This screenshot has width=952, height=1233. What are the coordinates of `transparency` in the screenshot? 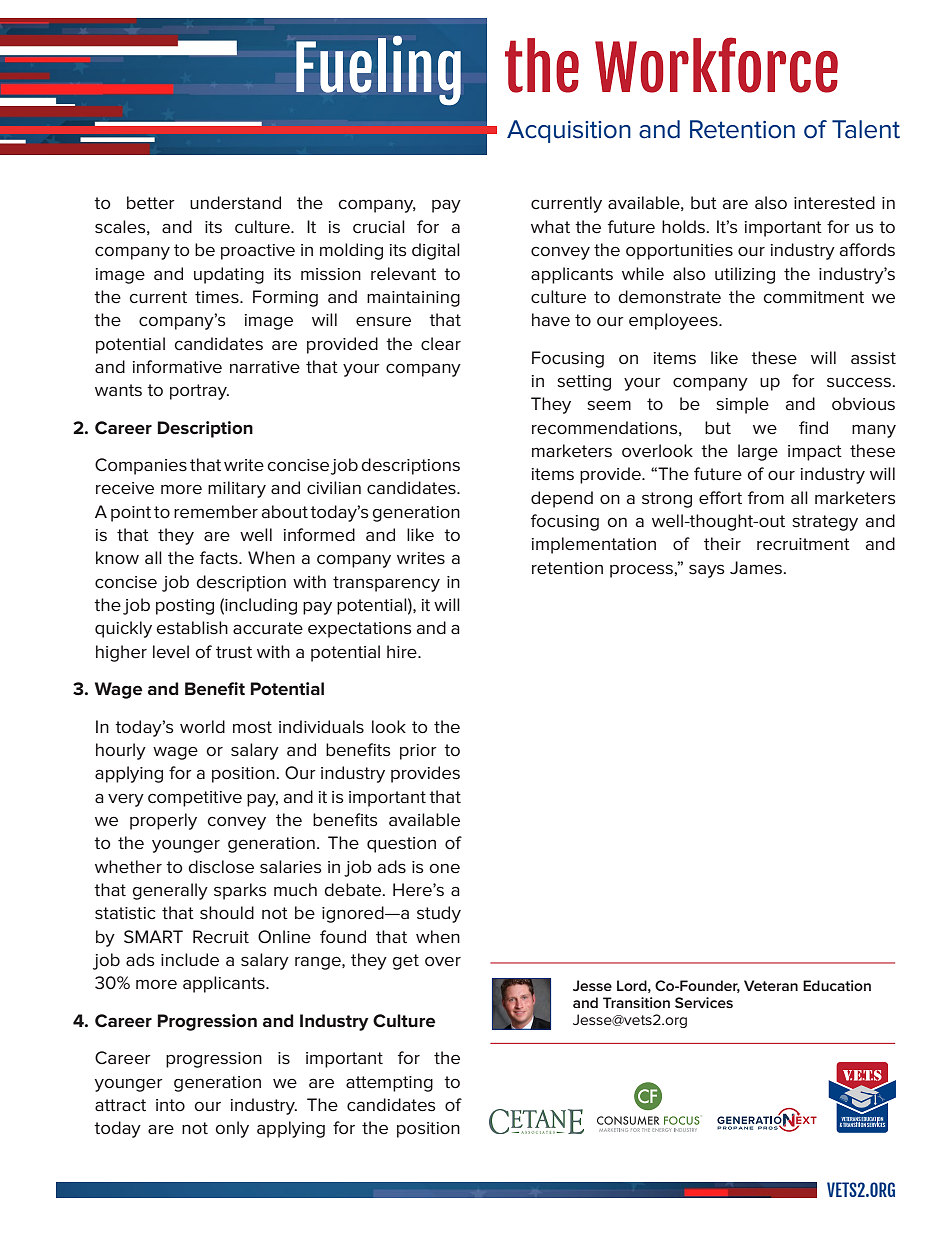 It's located at (386, 584).
